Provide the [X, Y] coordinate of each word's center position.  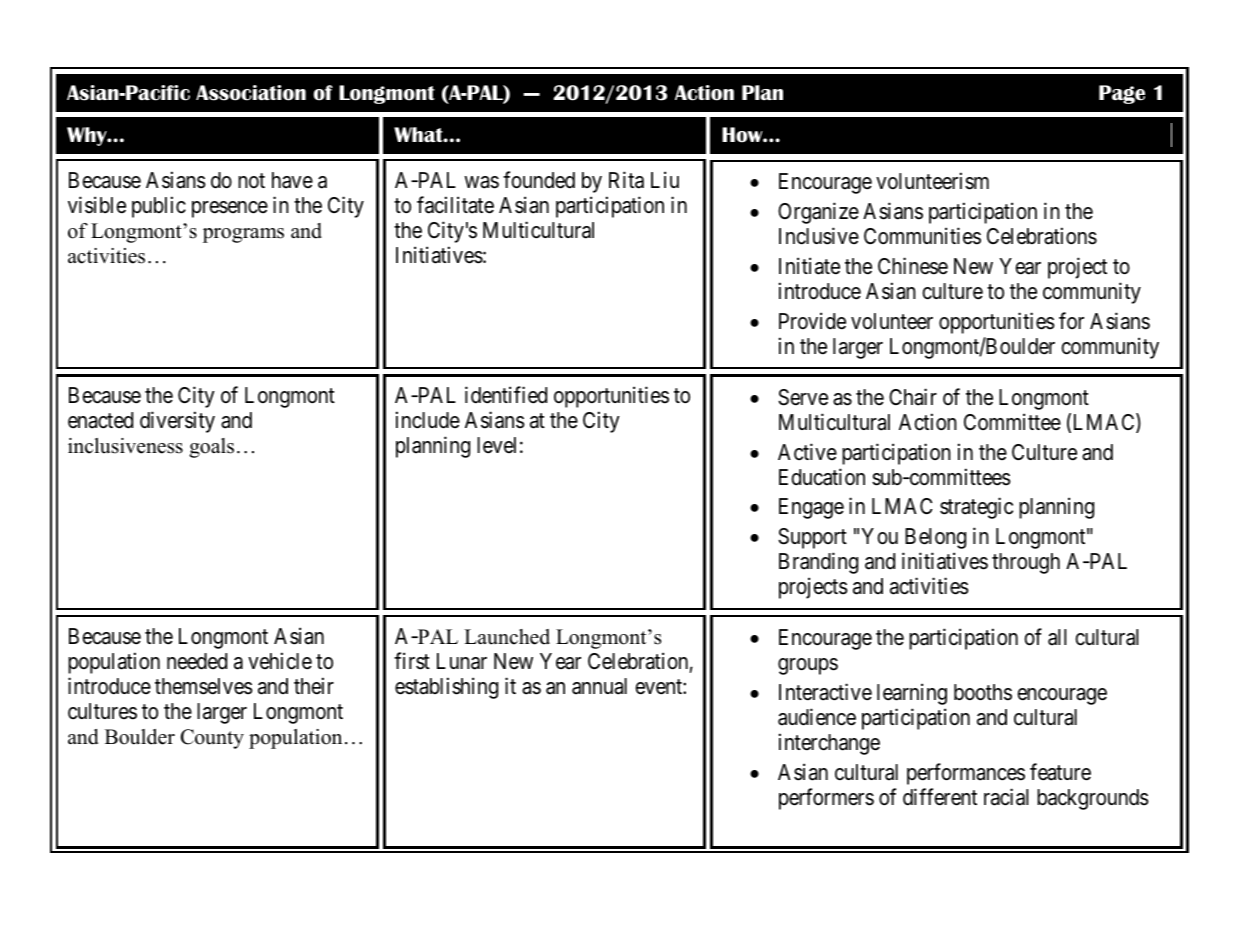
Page [1122, 94]
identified [506, 395]
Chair [913, 397]
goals [211, 448]
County [212, 739]
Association [251, 93]
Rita [626, 180]
